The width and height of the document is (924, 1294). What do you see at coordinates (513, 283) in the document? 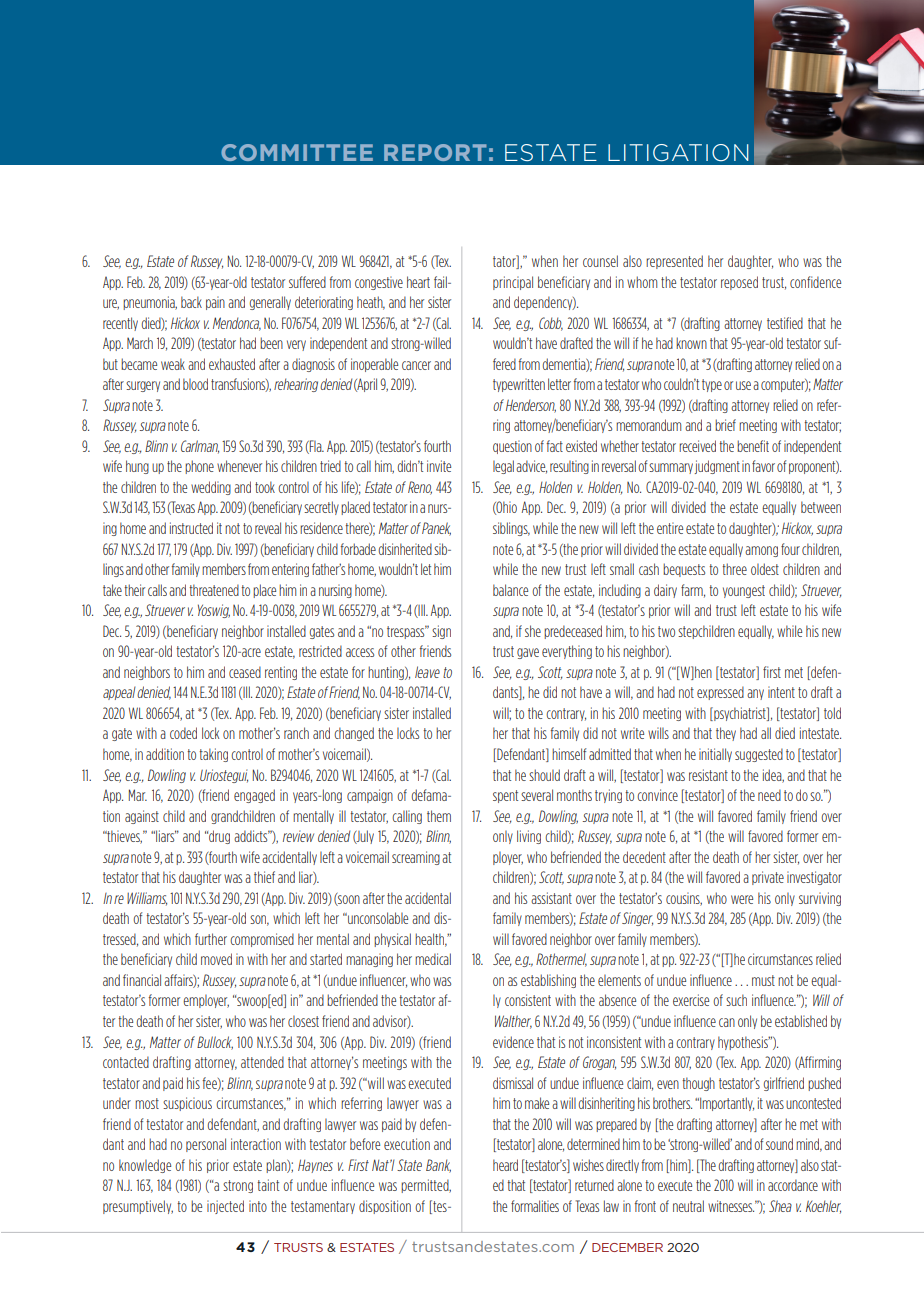
I see `principal` at bounding box center [513, 283].
